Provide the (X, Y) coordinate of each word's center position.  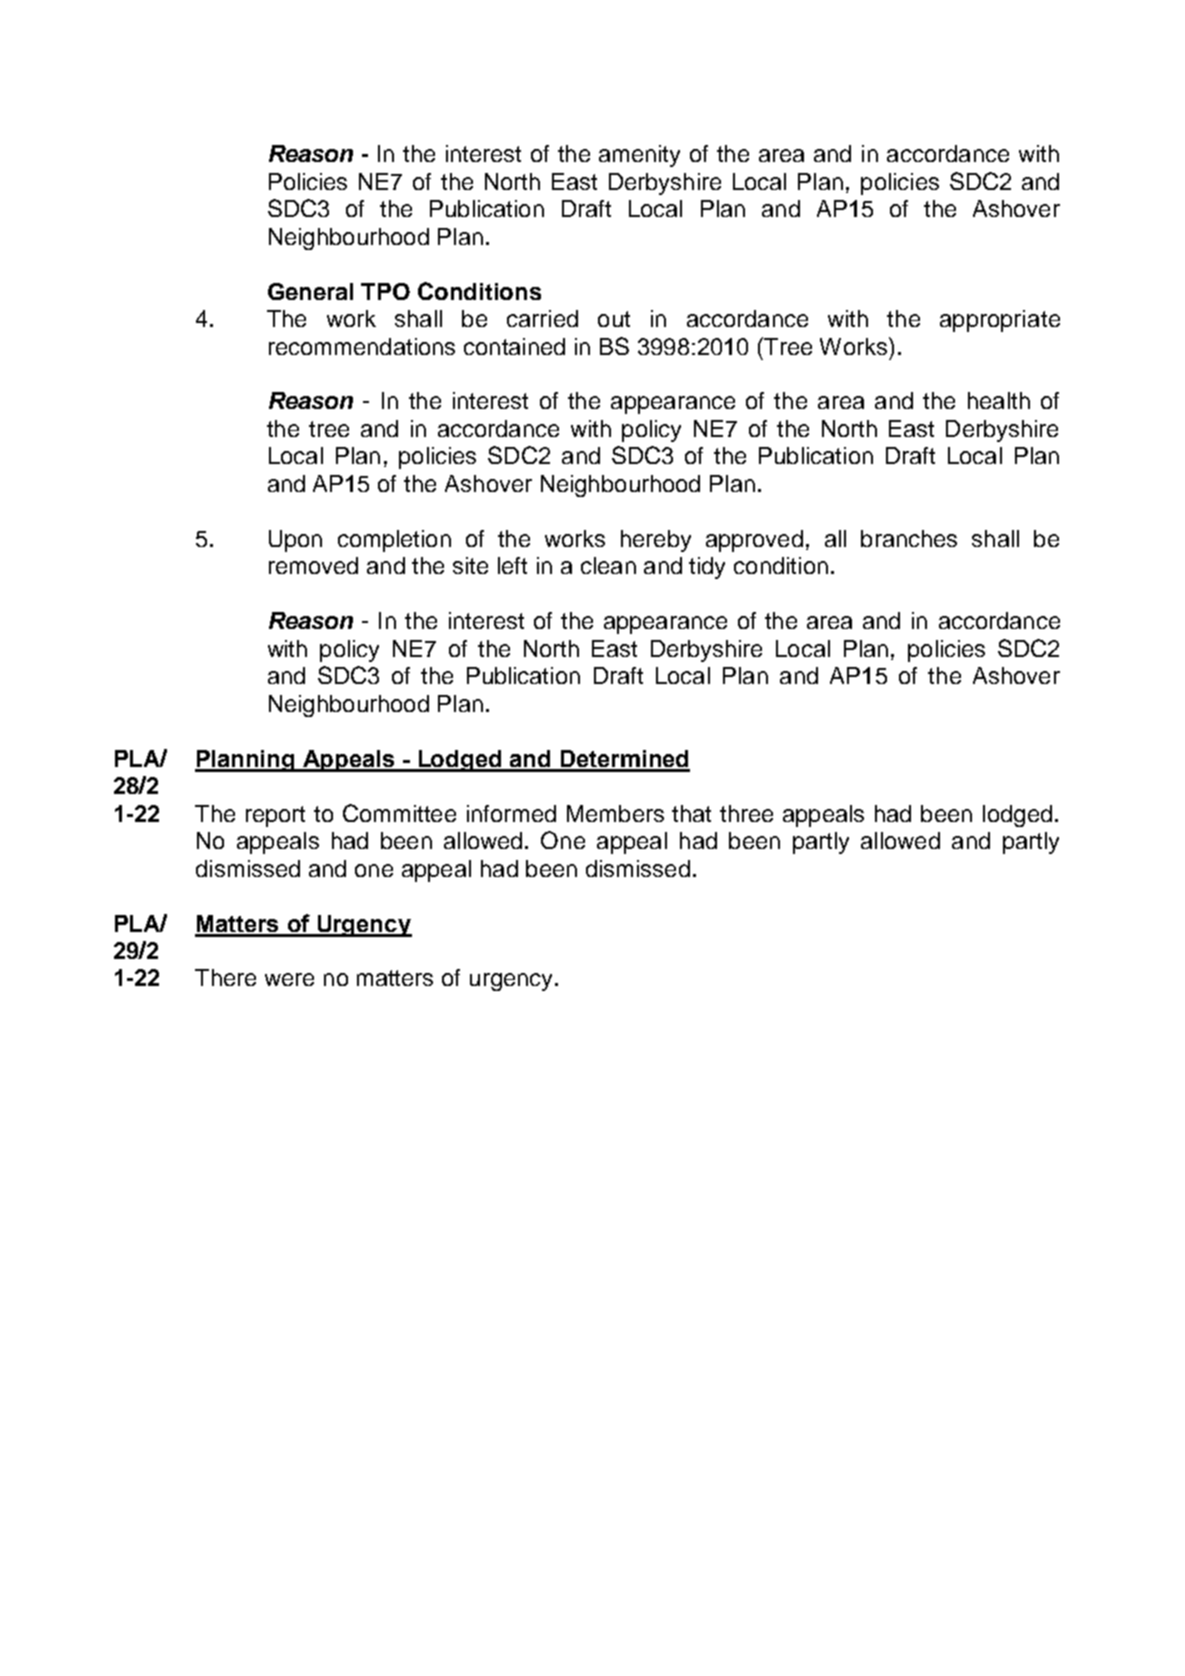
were (289, 979)
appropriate (1000, 321)
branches (909, 538)
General (310, 291)
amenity (639, 156)
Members (615, 813)
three (746, 813)
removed (313, 565)
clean (608, 565)
